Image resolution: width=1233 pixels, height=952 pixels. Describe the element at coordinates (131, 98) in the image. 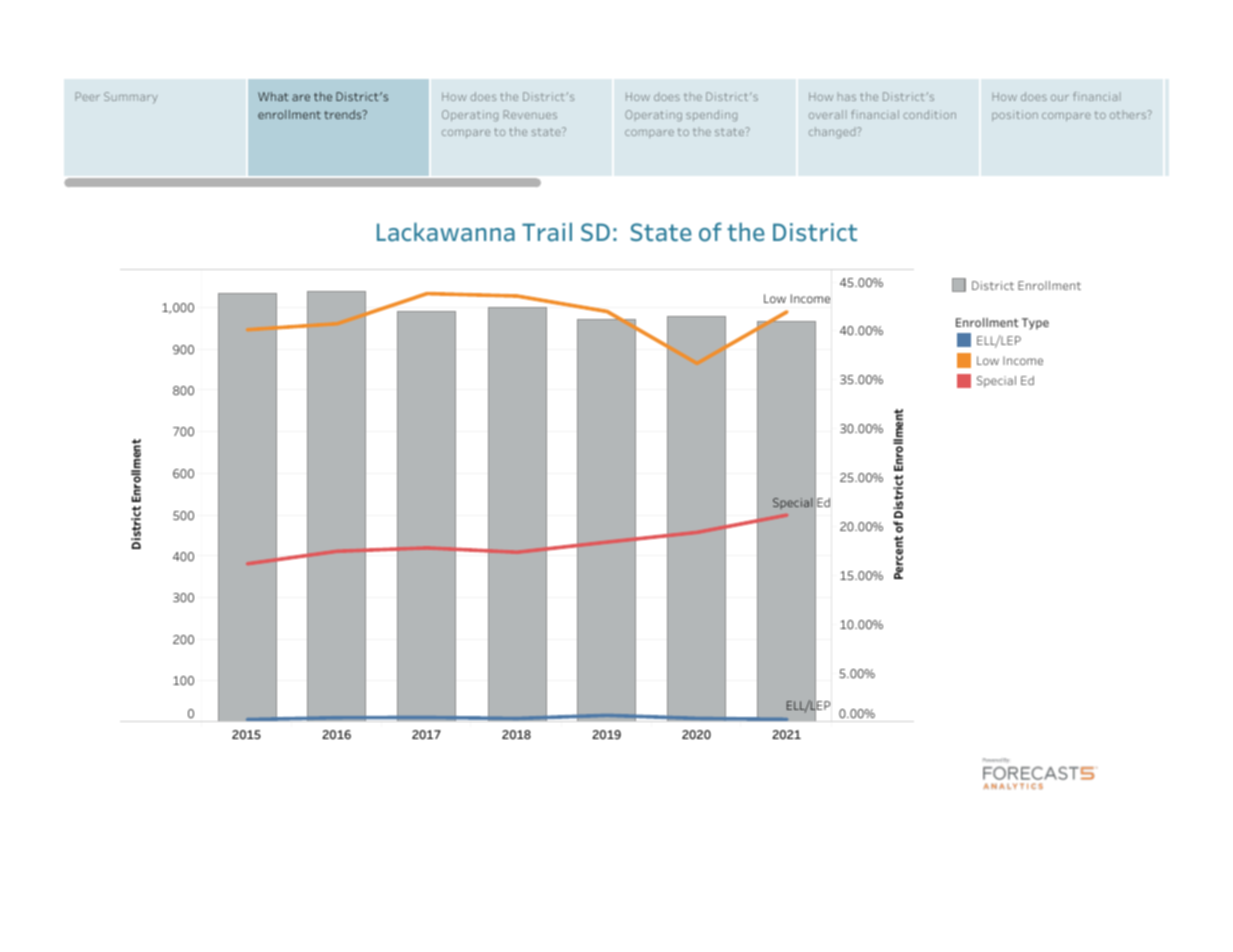

I see `Summary` at that location.
